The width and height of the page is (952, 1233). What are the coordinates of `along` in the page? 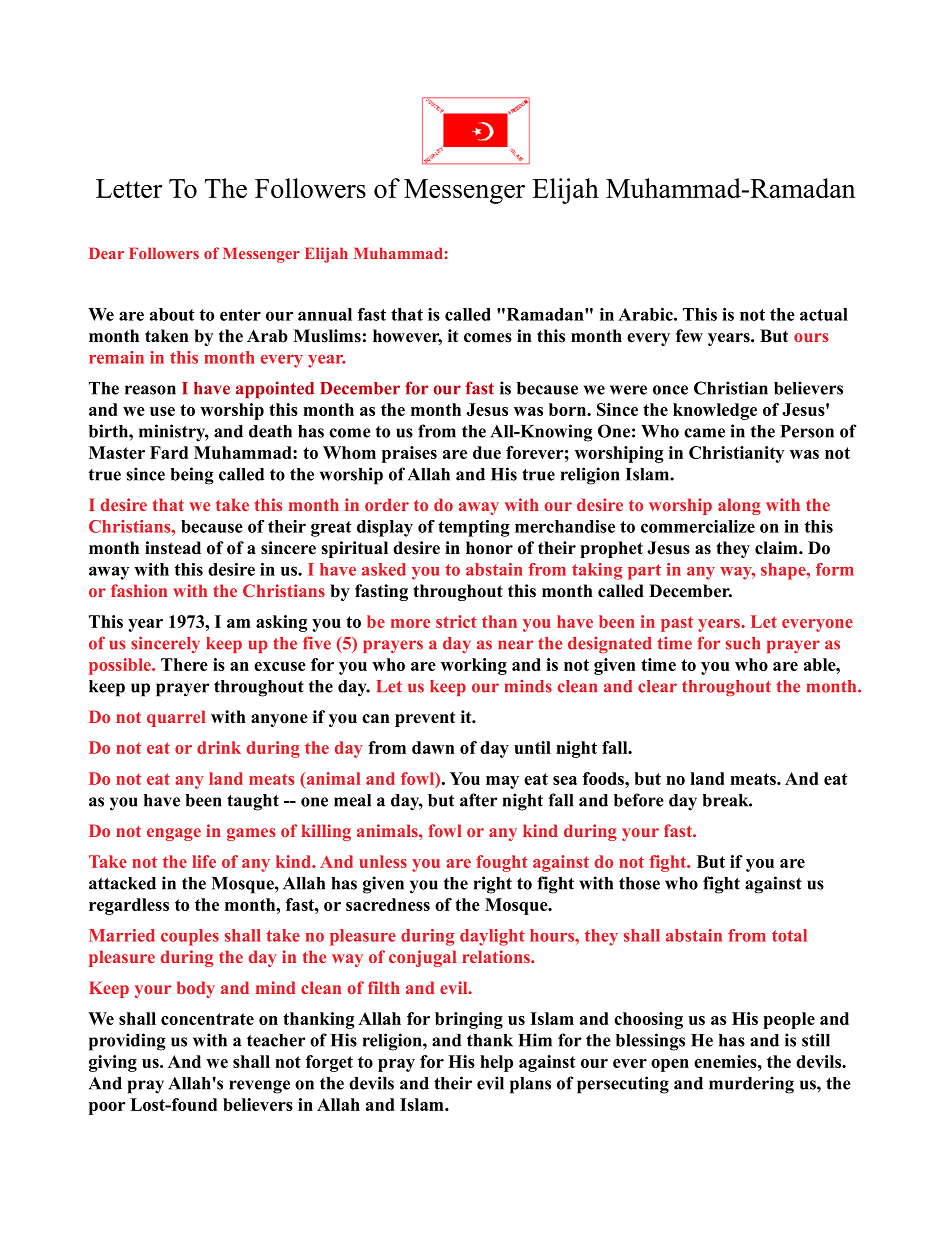 It's located at (739, 506).
